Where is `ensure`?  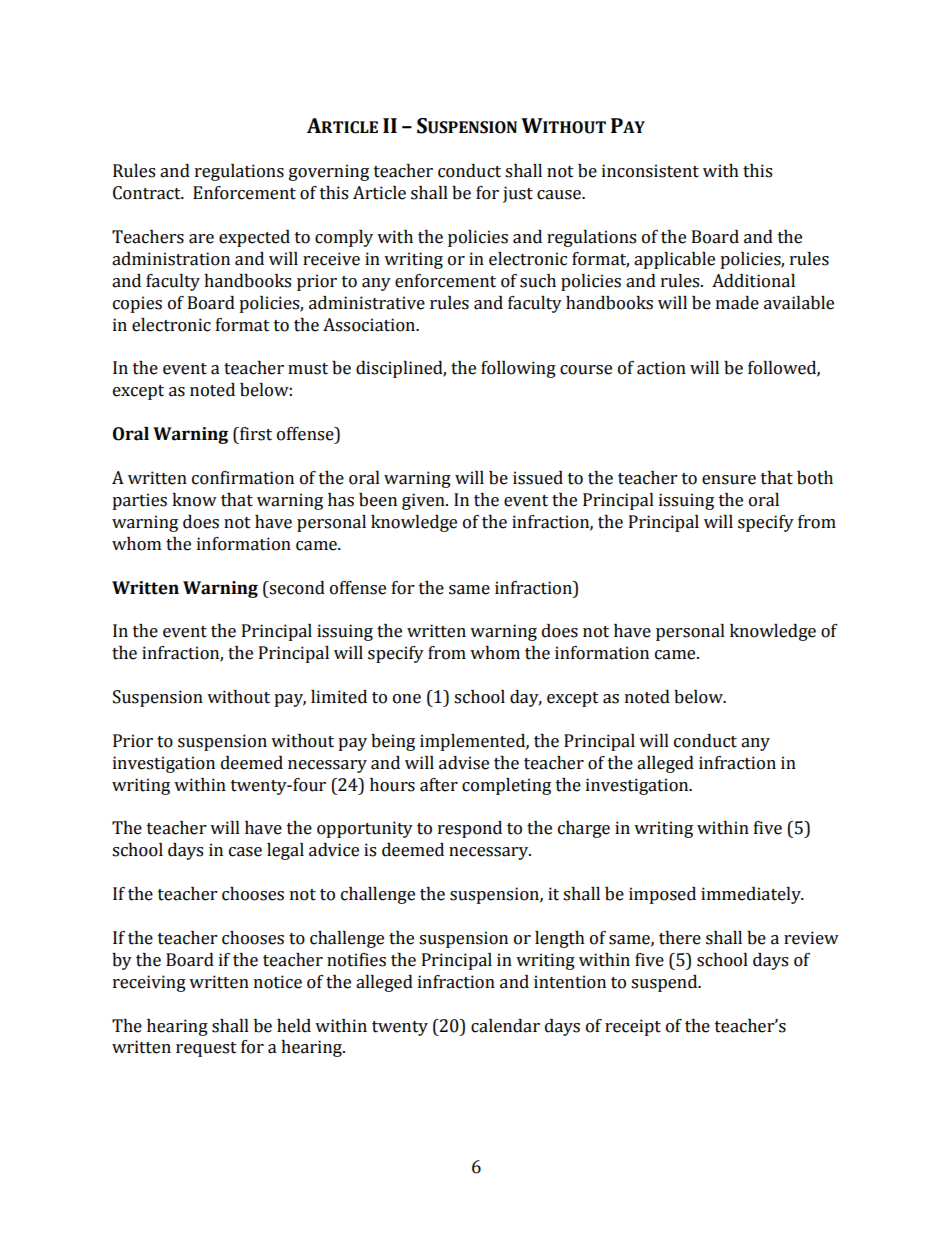
ensure is located at coordinates (729, 480).
